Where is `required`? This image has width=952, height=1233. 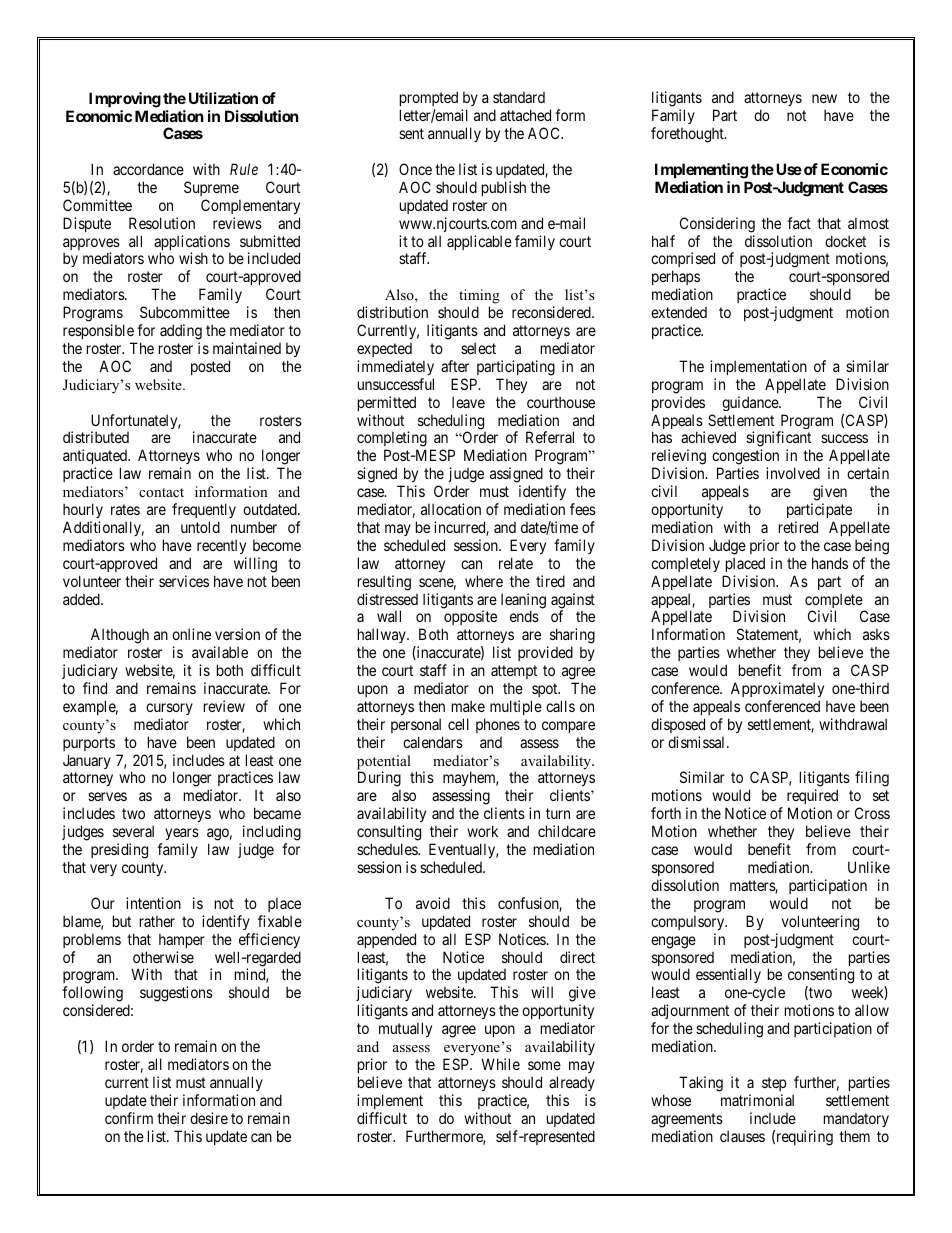 required is located at coordinates (812, 798).
